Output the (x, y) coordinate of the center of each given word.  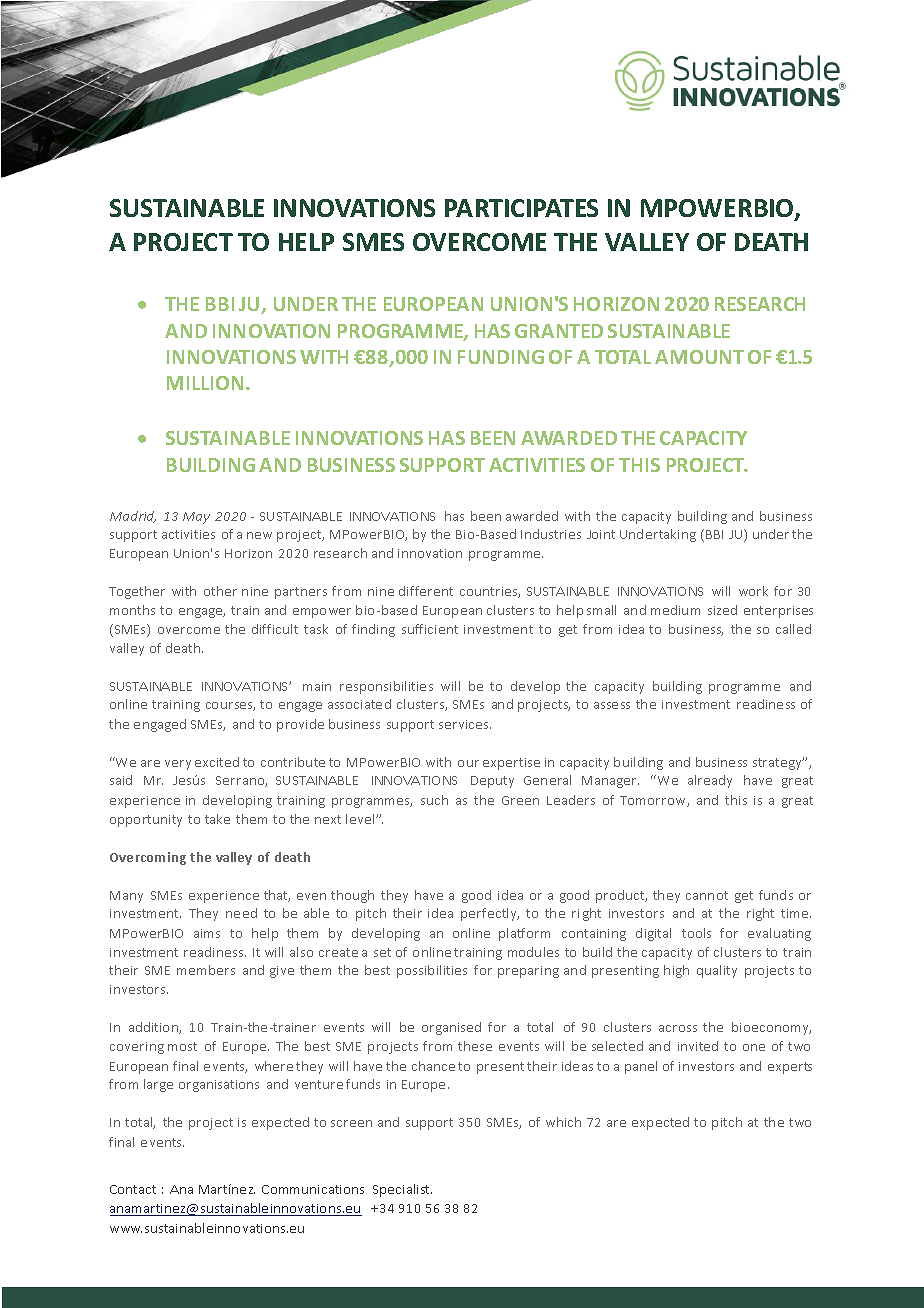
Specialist (402, 1190)
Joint (601, 534)
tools (696, 933)
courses (230, 706)
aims (207, 933)
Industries (551, 534)
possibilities (432, 971)
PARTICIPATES (521, 208)
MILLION (205, 383)
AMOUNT (699, 357)
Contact (133, 1189)
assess (612, 705)
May (196, 518)
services (465, 724)
